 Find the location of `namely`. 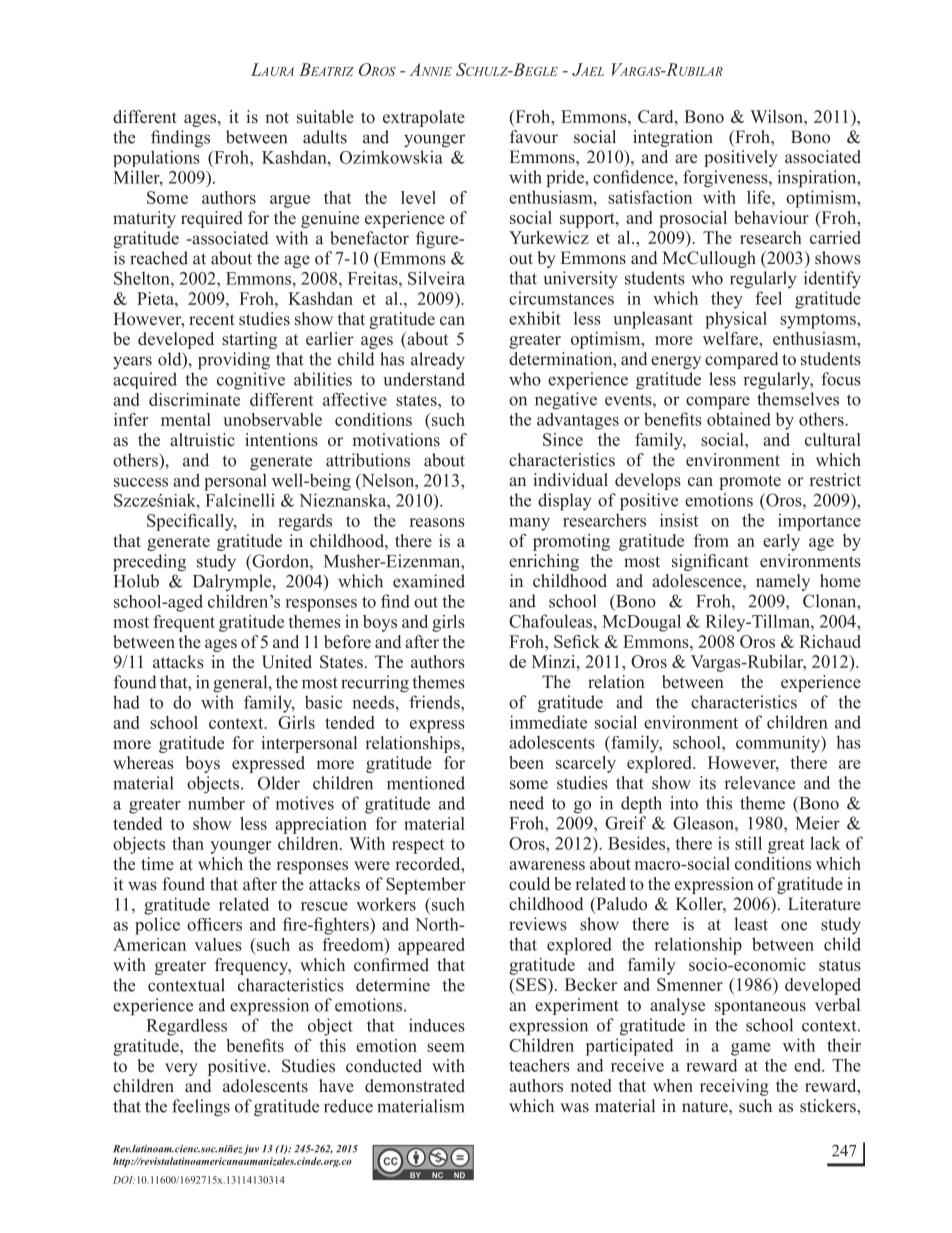

namely is located at coordinates (783, 582).
